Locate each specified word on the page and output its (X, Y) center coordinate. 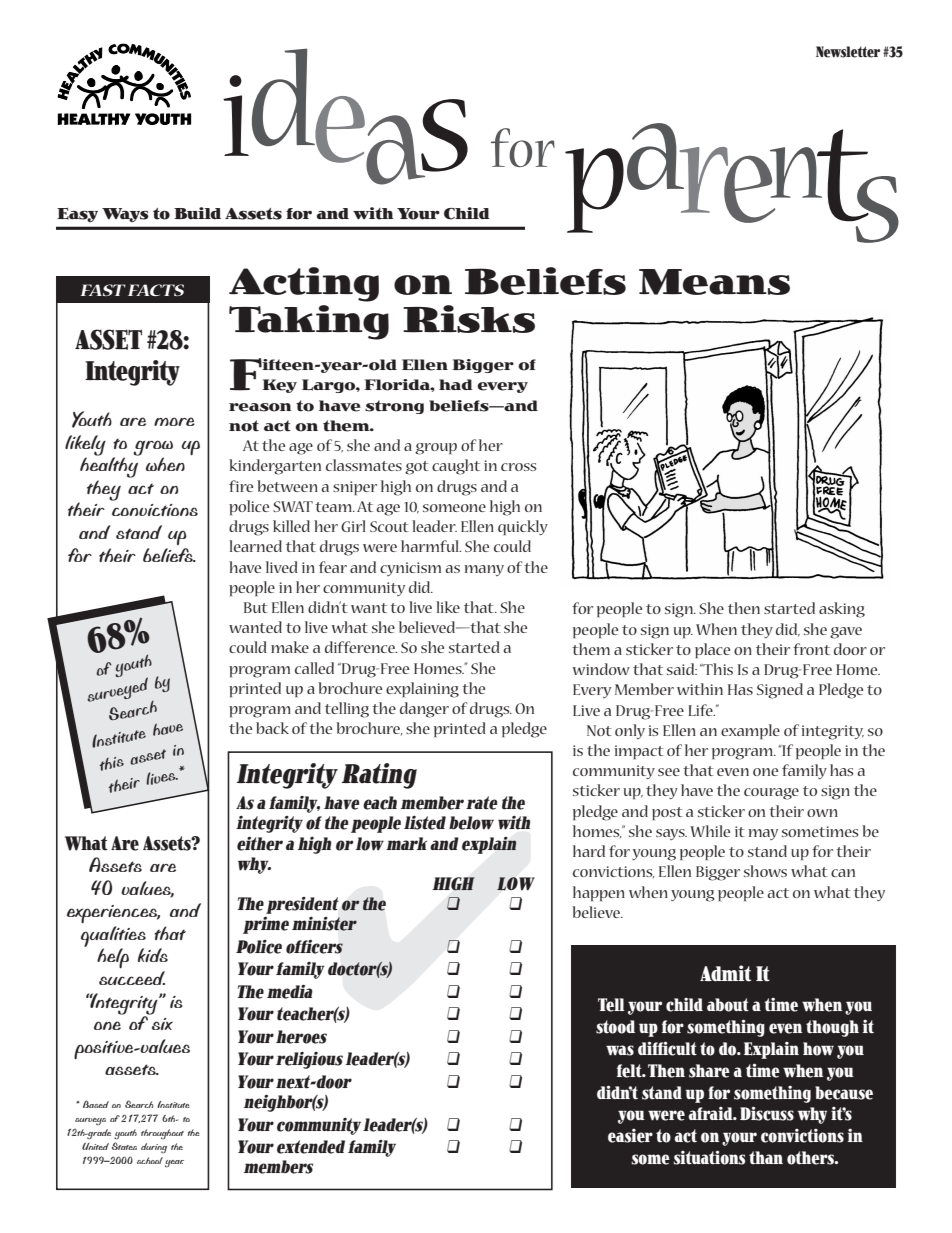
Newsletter (848, 52)
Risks (469, 319)
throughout (162, 1134)
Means (714, 282)
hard (589, 851)
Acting (304, 284)
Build (197, 213)
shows (765, 871)
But (256, 607)
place (712, 650)
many (484, 570)
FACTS (156, 290)
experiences (113, 914)
